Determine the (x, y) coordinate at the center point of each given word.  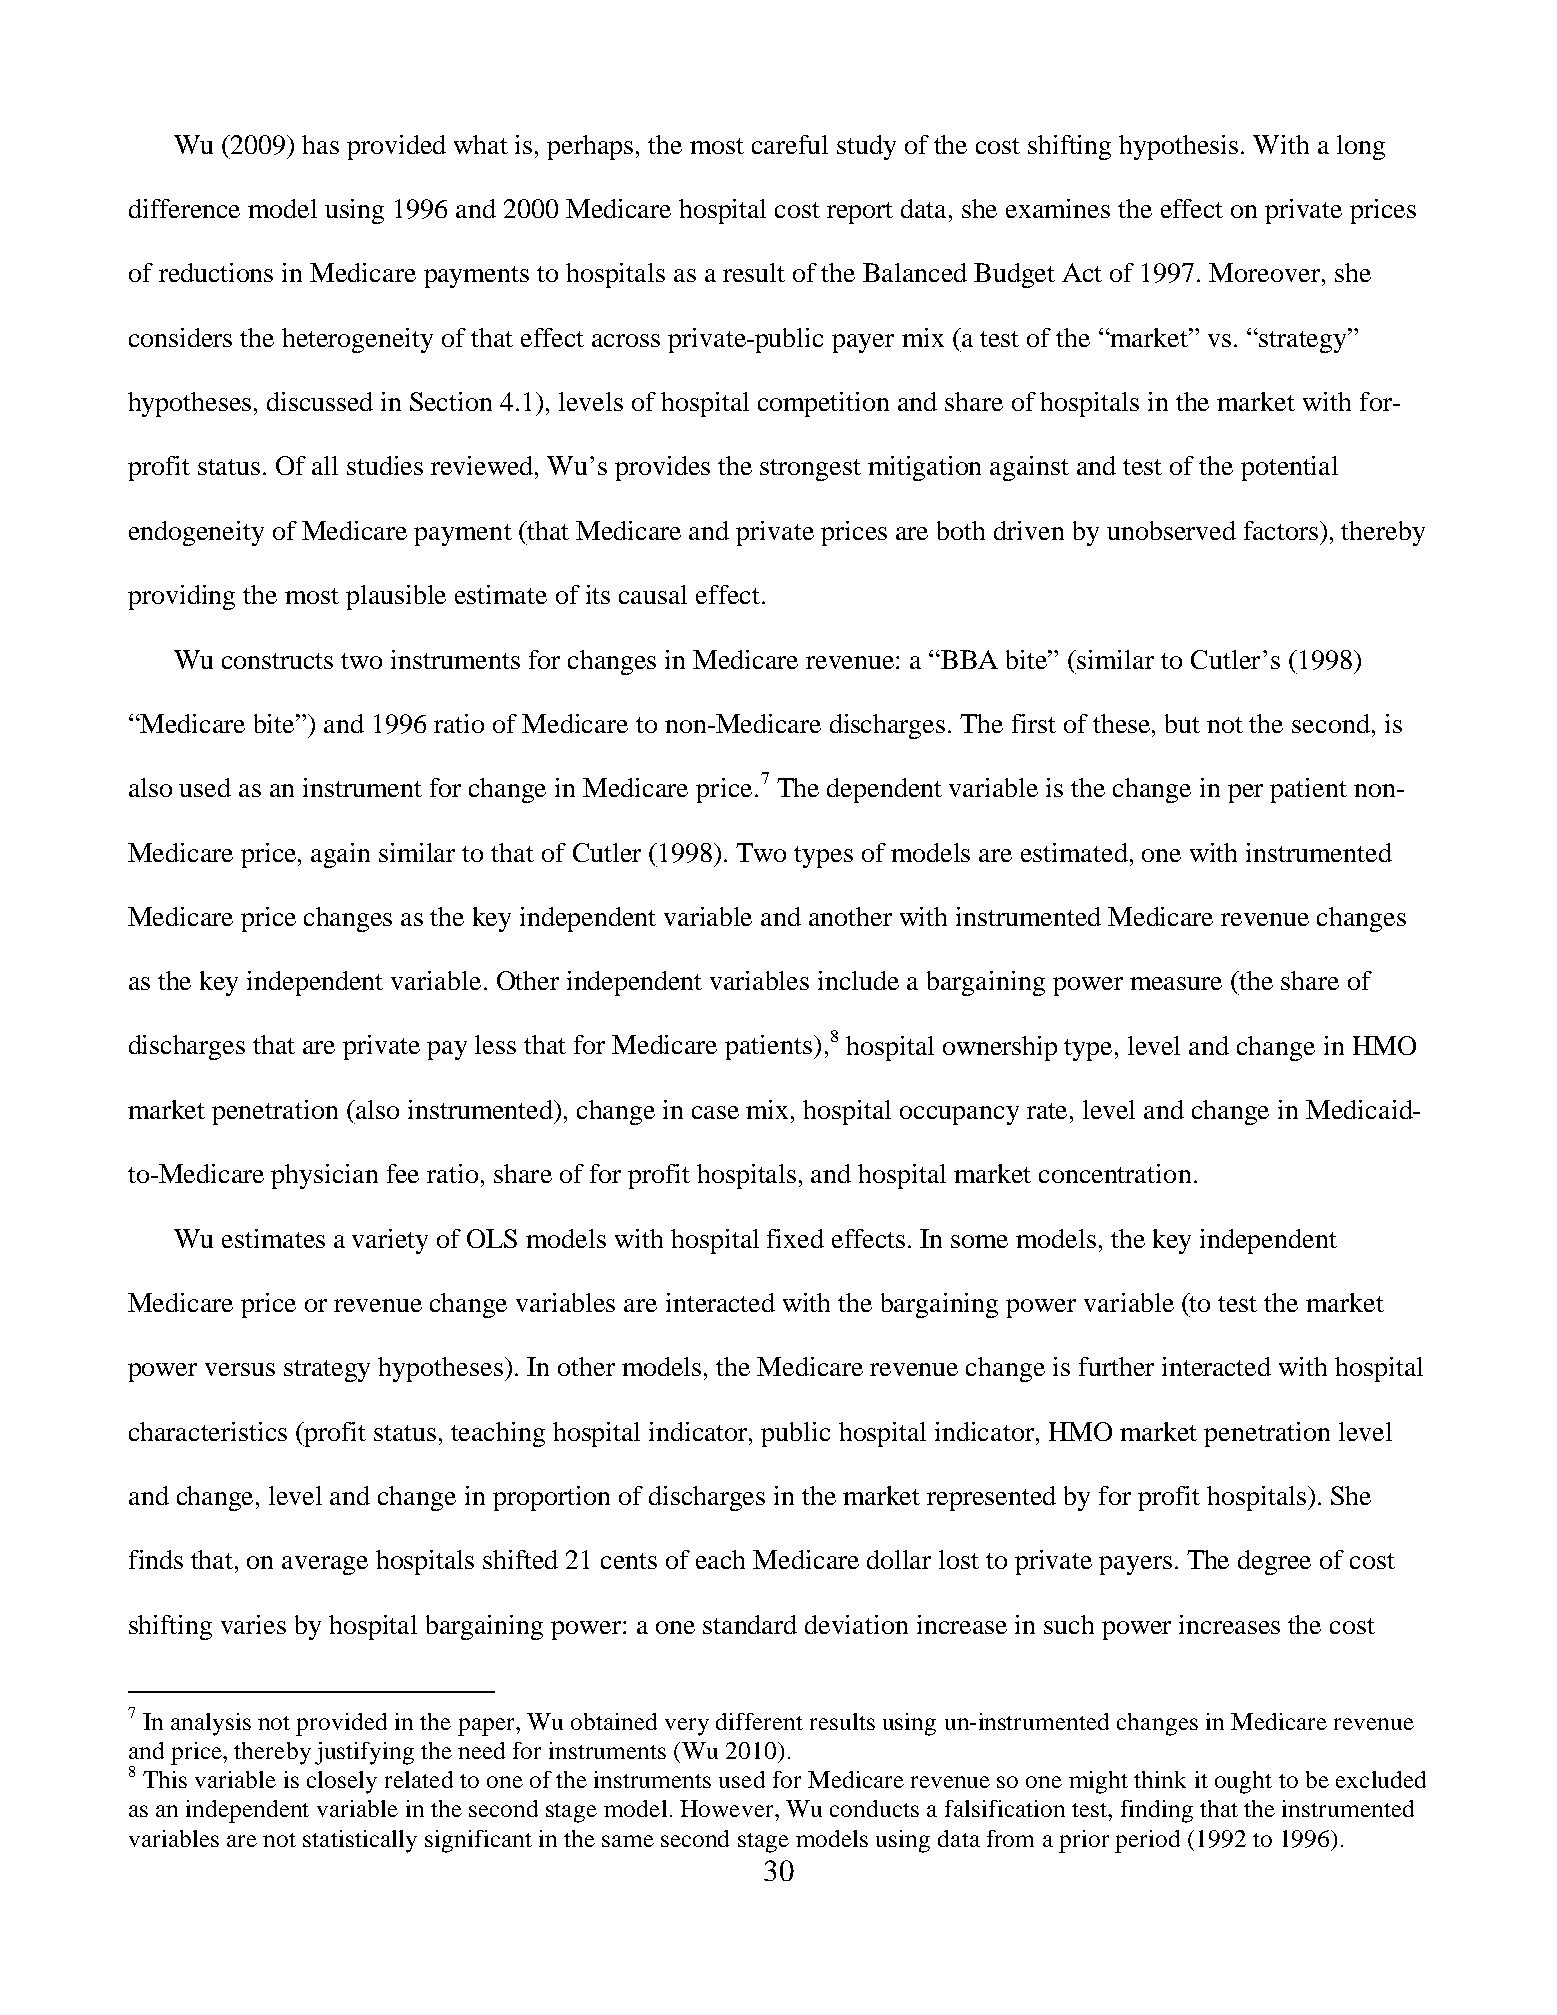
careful (790, 144)
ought (1243, 1782)
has (320, 144)
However (728, 1808)
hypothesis (1178, 147)
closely (342, 1782)
